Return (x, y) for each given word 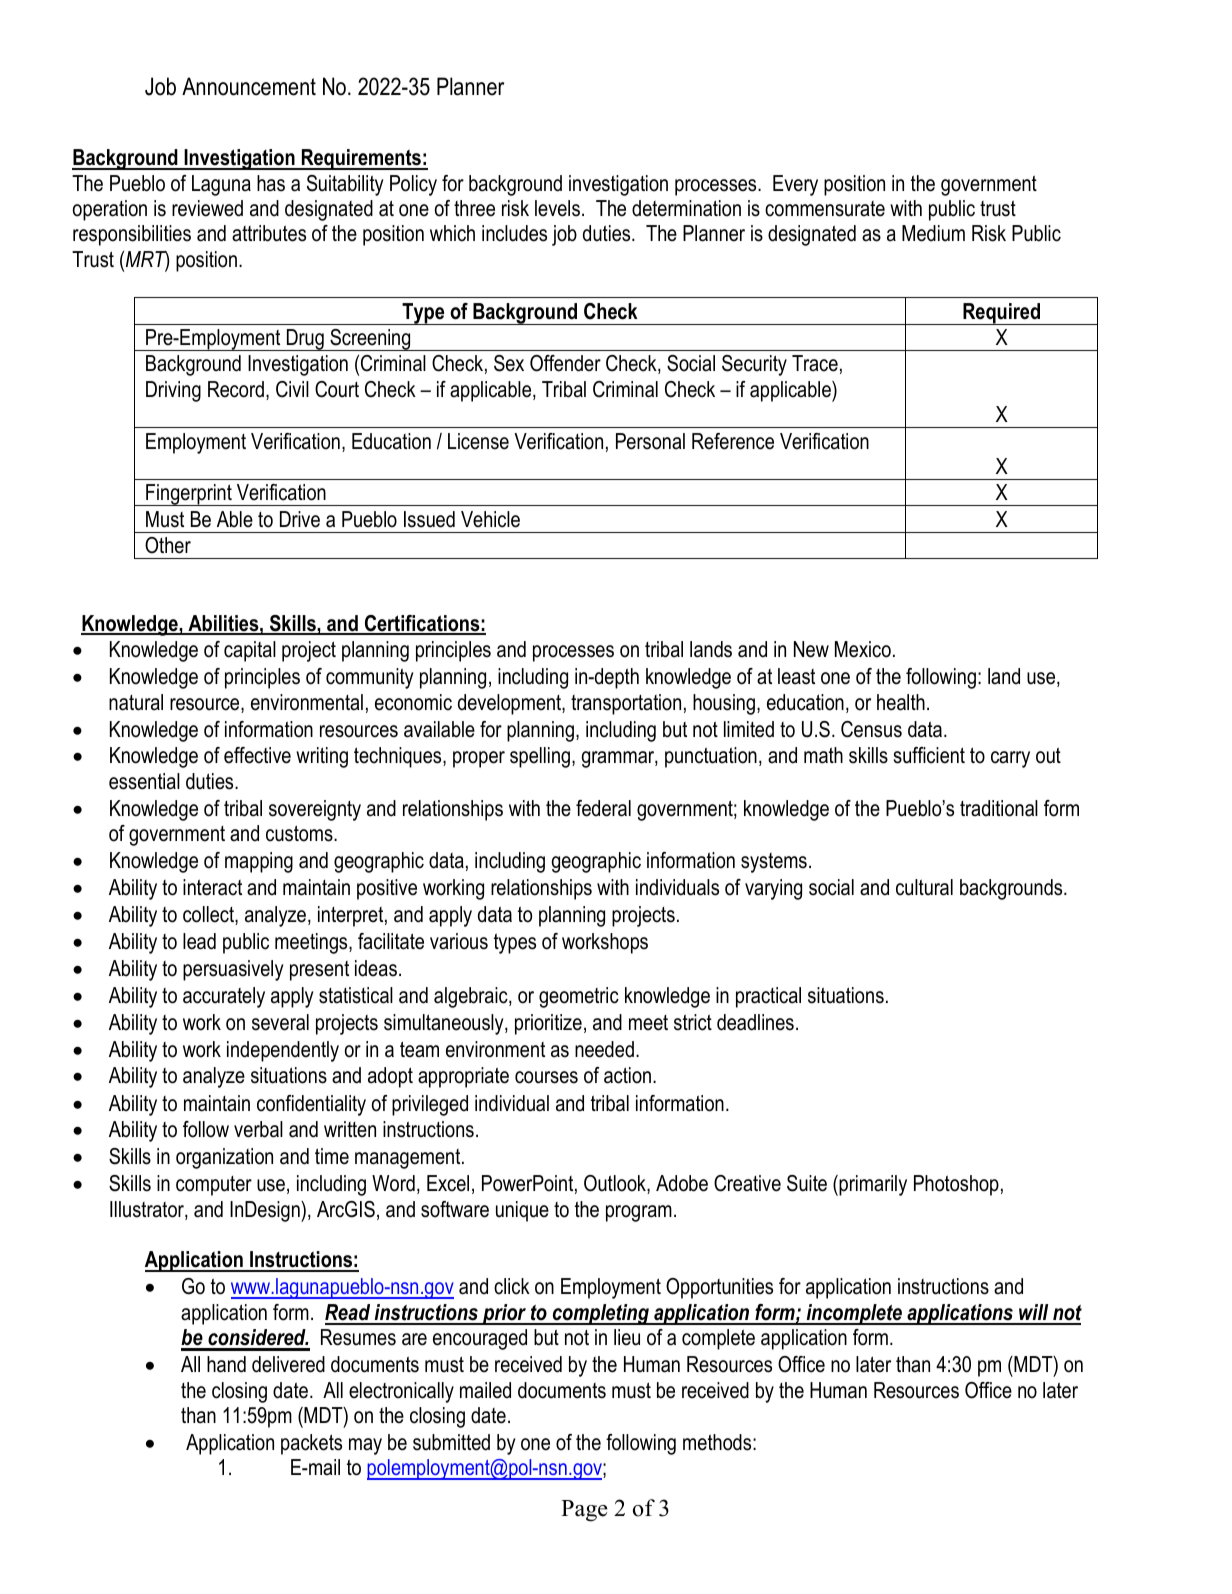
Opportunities (719, 1288)
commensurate (825, 209)
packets (311, 1444)
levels (557, 208)
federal (603, 808)
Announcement (249, 86)
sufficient (929, 755)
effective (257, 755)
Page (584, 1511)
